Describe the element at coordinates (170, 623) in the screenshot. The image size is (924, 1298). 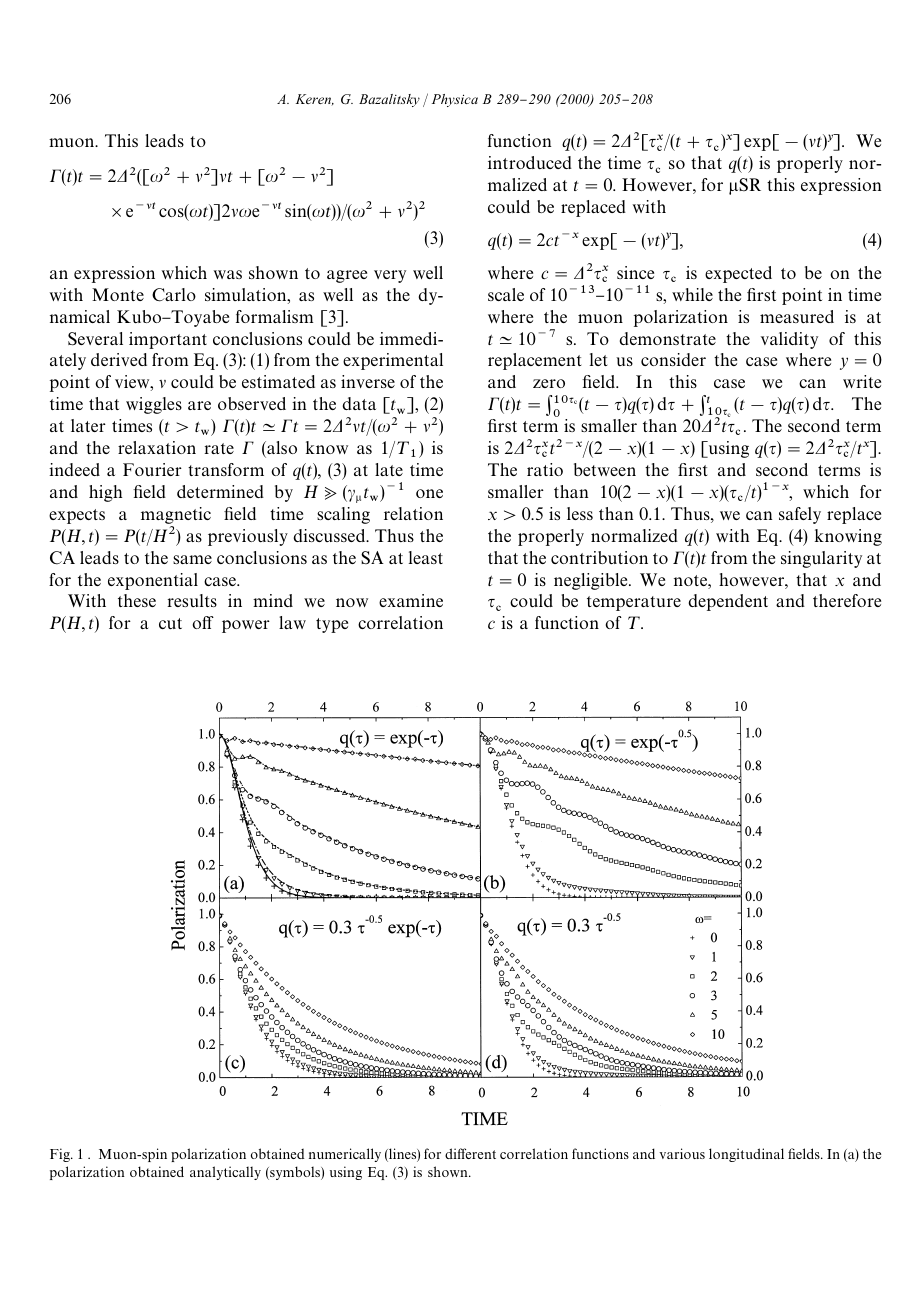
I see `cut` at that location.
